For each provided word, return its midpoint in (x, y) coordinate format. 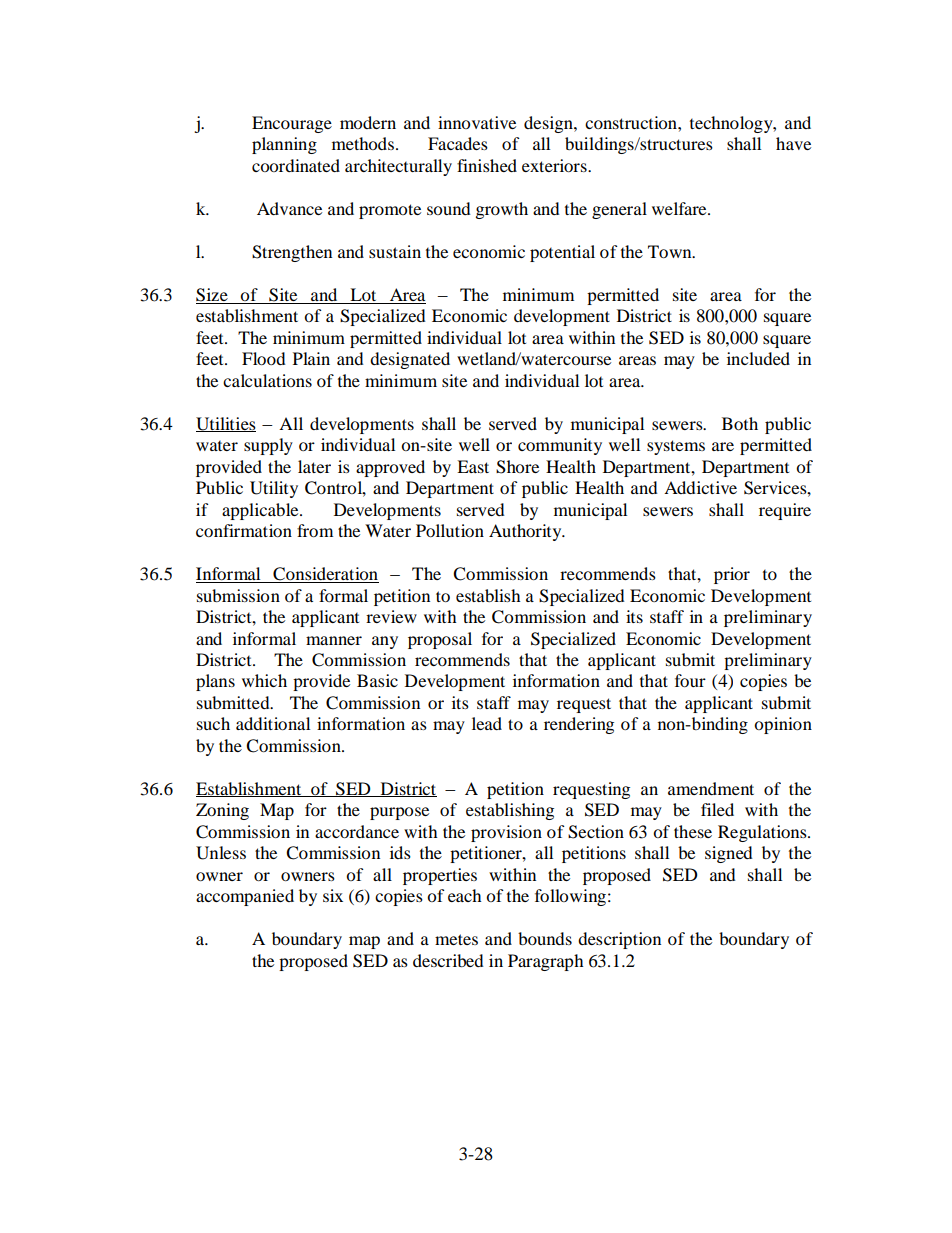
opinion (783, 725)
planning (284, 145)
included (758, 358)
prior (732, 575)
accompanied (245, 897)
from (315, 530)
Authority (526, 532)
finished (487, 165)
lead (487, 723)
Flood (264, 358)
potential (562, 253)
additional (273, 723)
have (793, 143)
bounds (545, 938)
